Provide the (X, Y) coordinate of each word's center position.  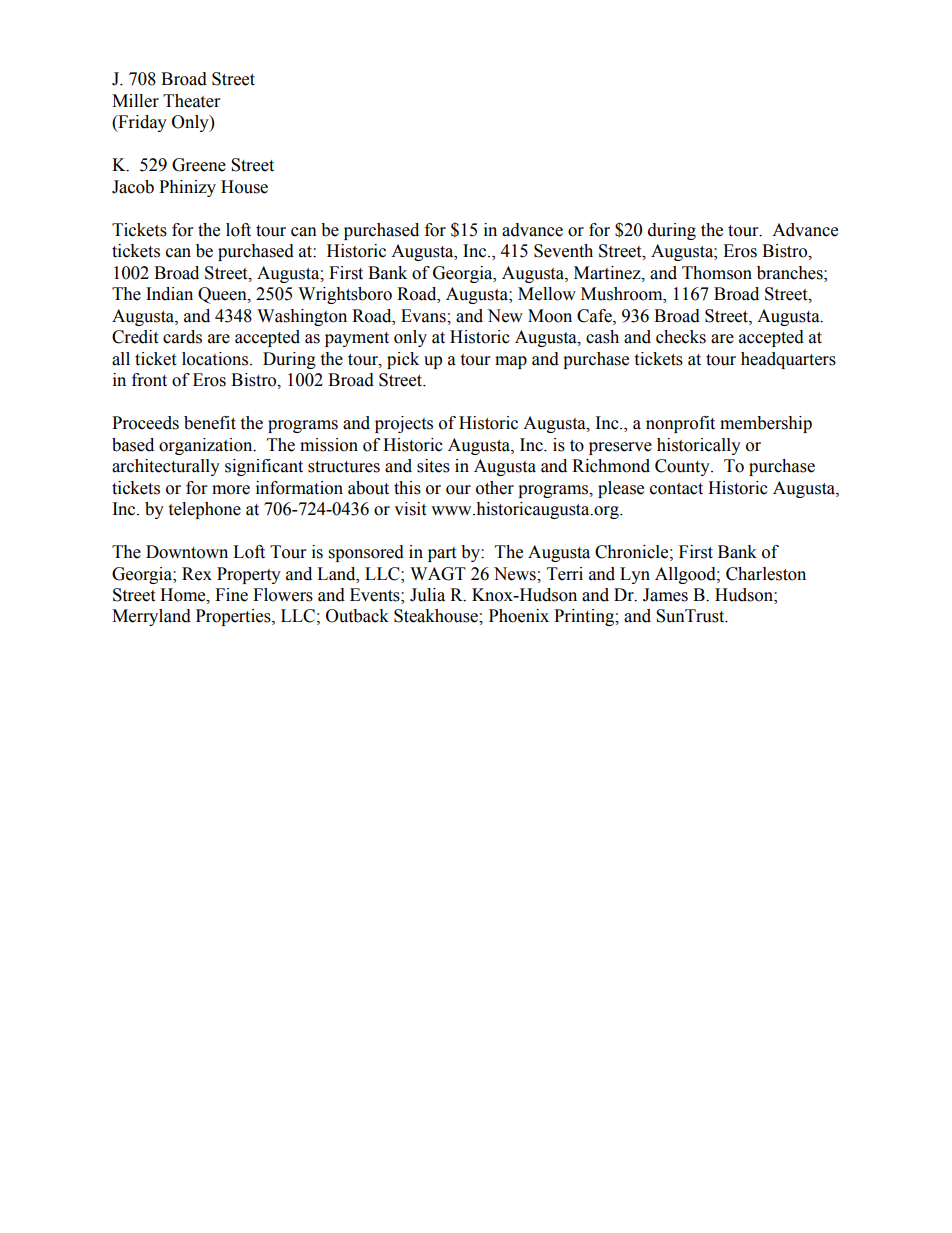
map (511, 362)
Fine (231, 595)
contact (676, 489)
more (231, 490)
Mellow (547, 294)
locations (216, 359)
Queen (223, 295)
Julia (427, 595)
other (495, 488)
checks (681, 337)
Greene (199, 165)
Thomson (717, 273)
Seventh (563, 251)
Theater (191, 101)
